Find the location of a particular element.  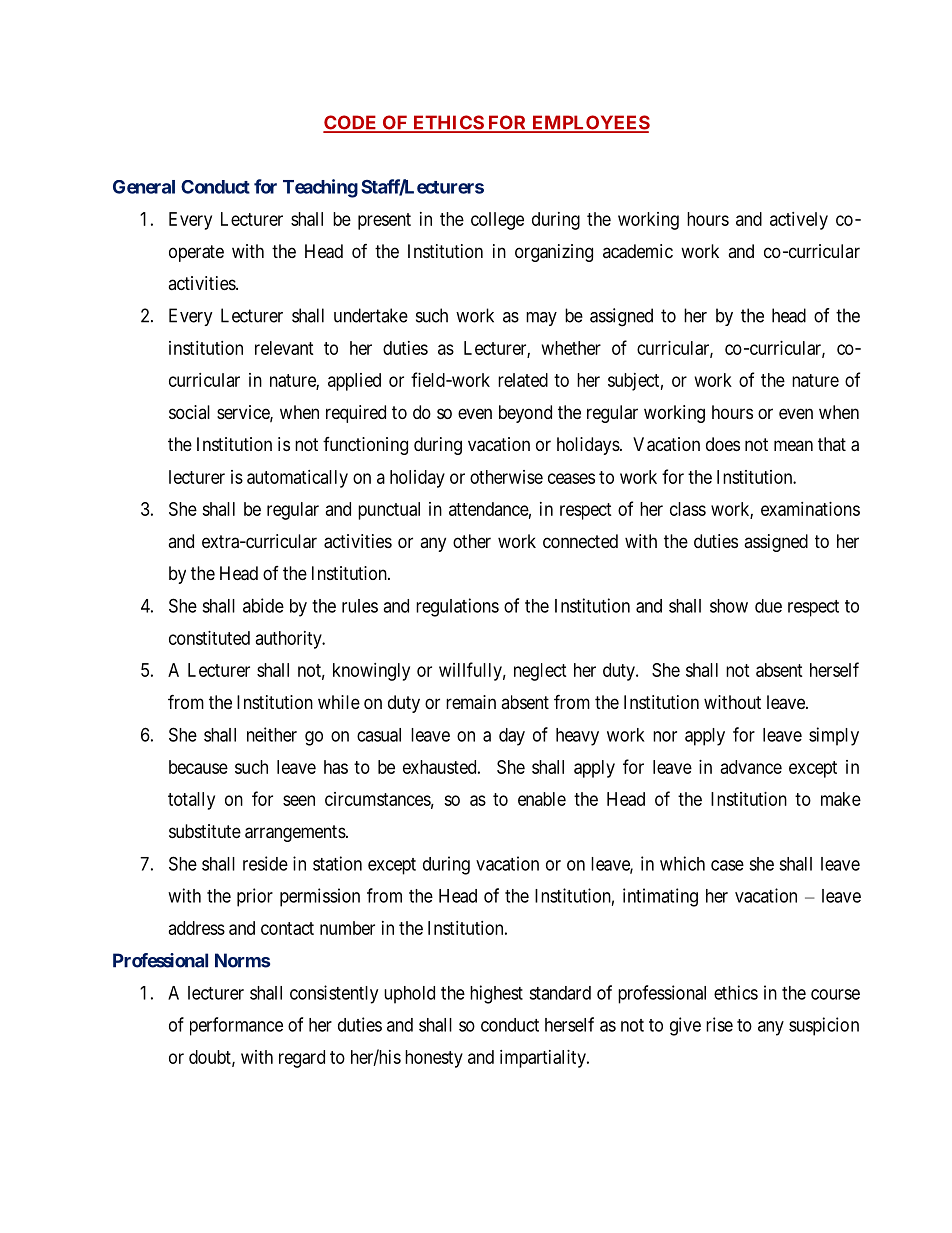

actively is located at coordinates (799, 221).
